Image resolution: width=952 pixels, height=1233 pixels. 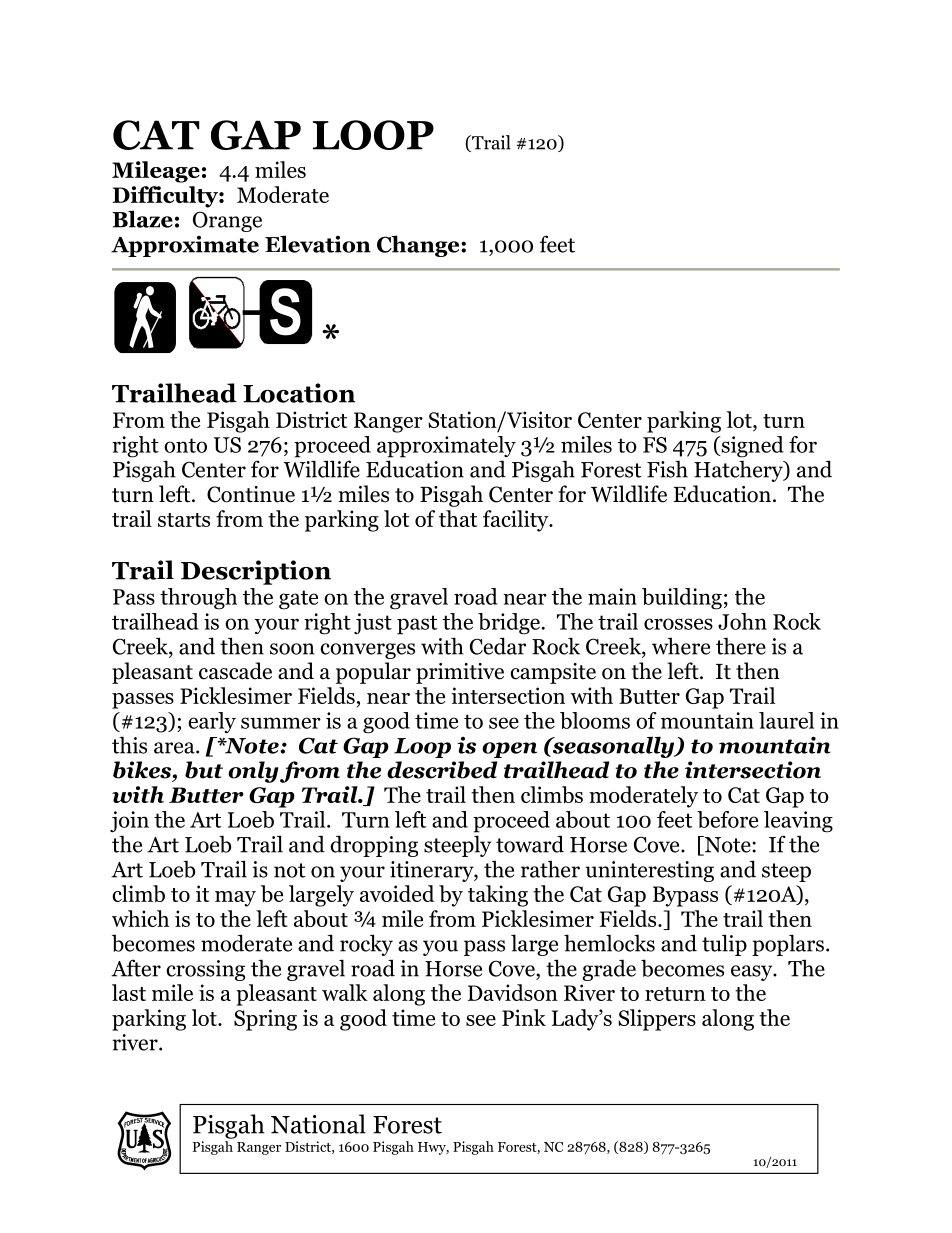 I want to click on before, so click(x=727, y=819).
